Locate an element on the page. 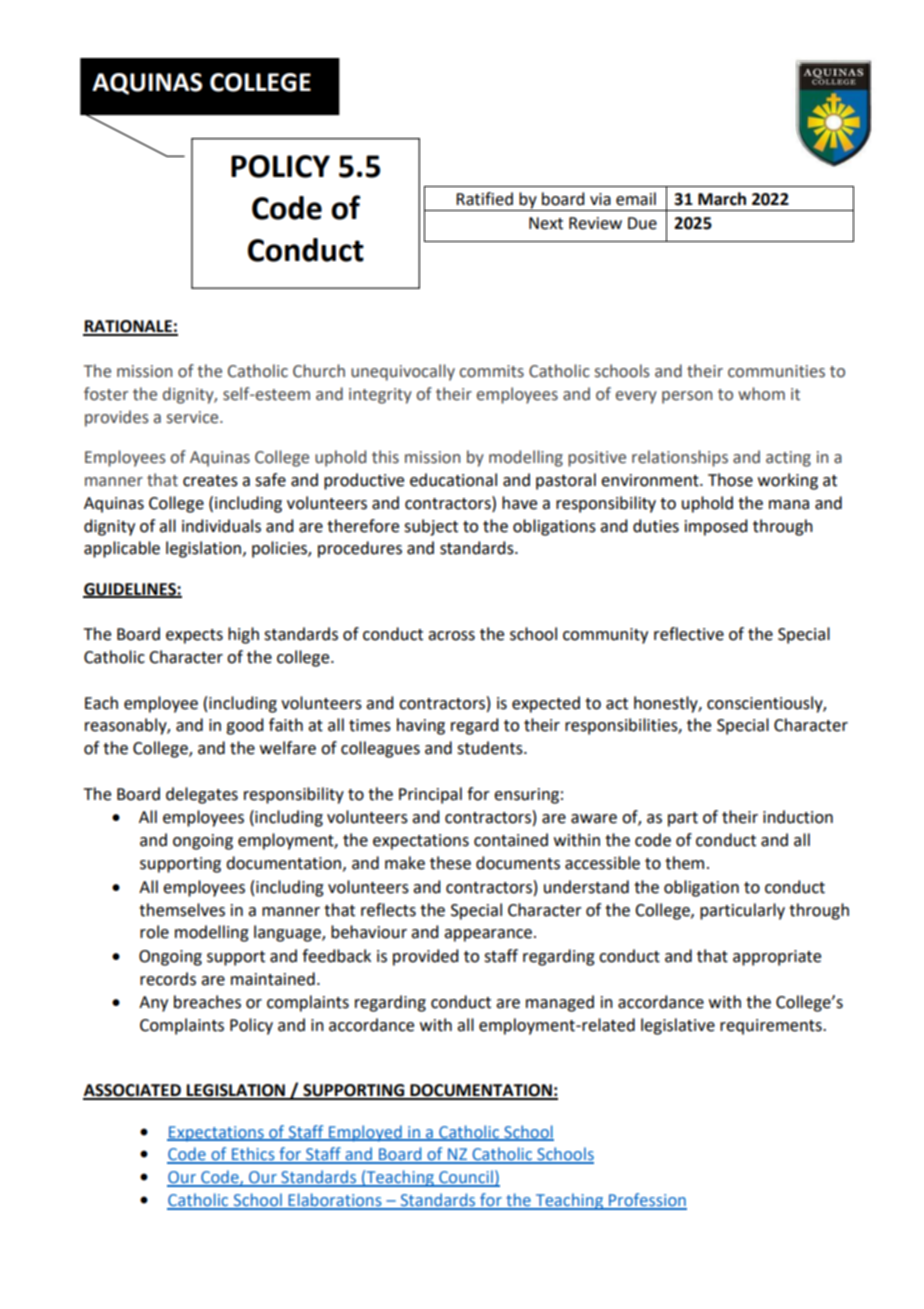 This image has height=1309, width=924. Ethics is located at coordinates (253, 1155).
